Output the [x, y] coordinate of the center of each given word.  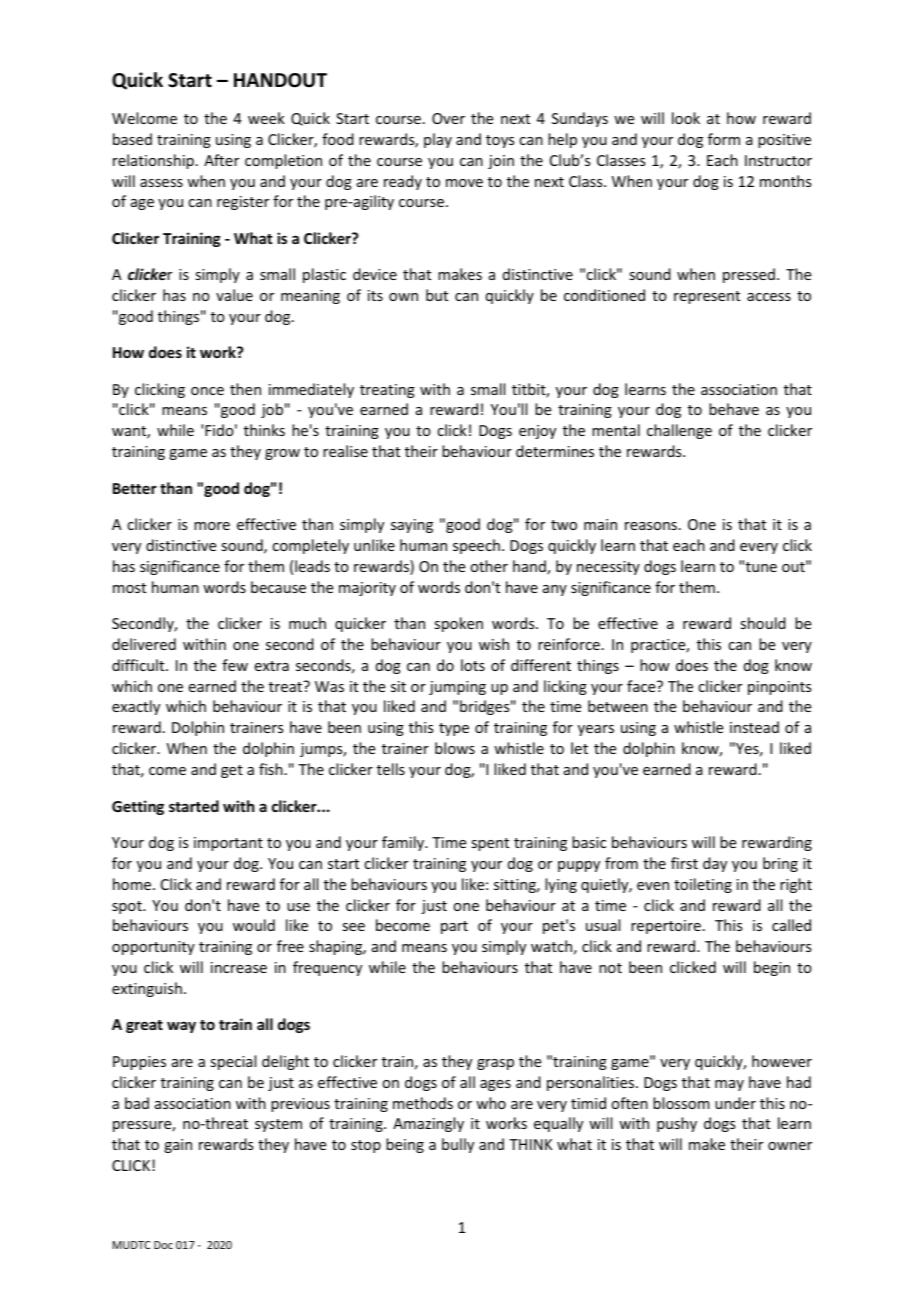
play [438, 140]
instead [754, 727]
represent [707, 297]
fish [271, 769]
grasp [495, 1064]
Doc [163, 1245]
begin [772, 968]
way [181, 1027]
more [212, 526]
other [489, 566]
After [221, 160]
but [437, 295]
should [763, 623]
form [724, 139]
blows [455, 748]
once [207, 391]
